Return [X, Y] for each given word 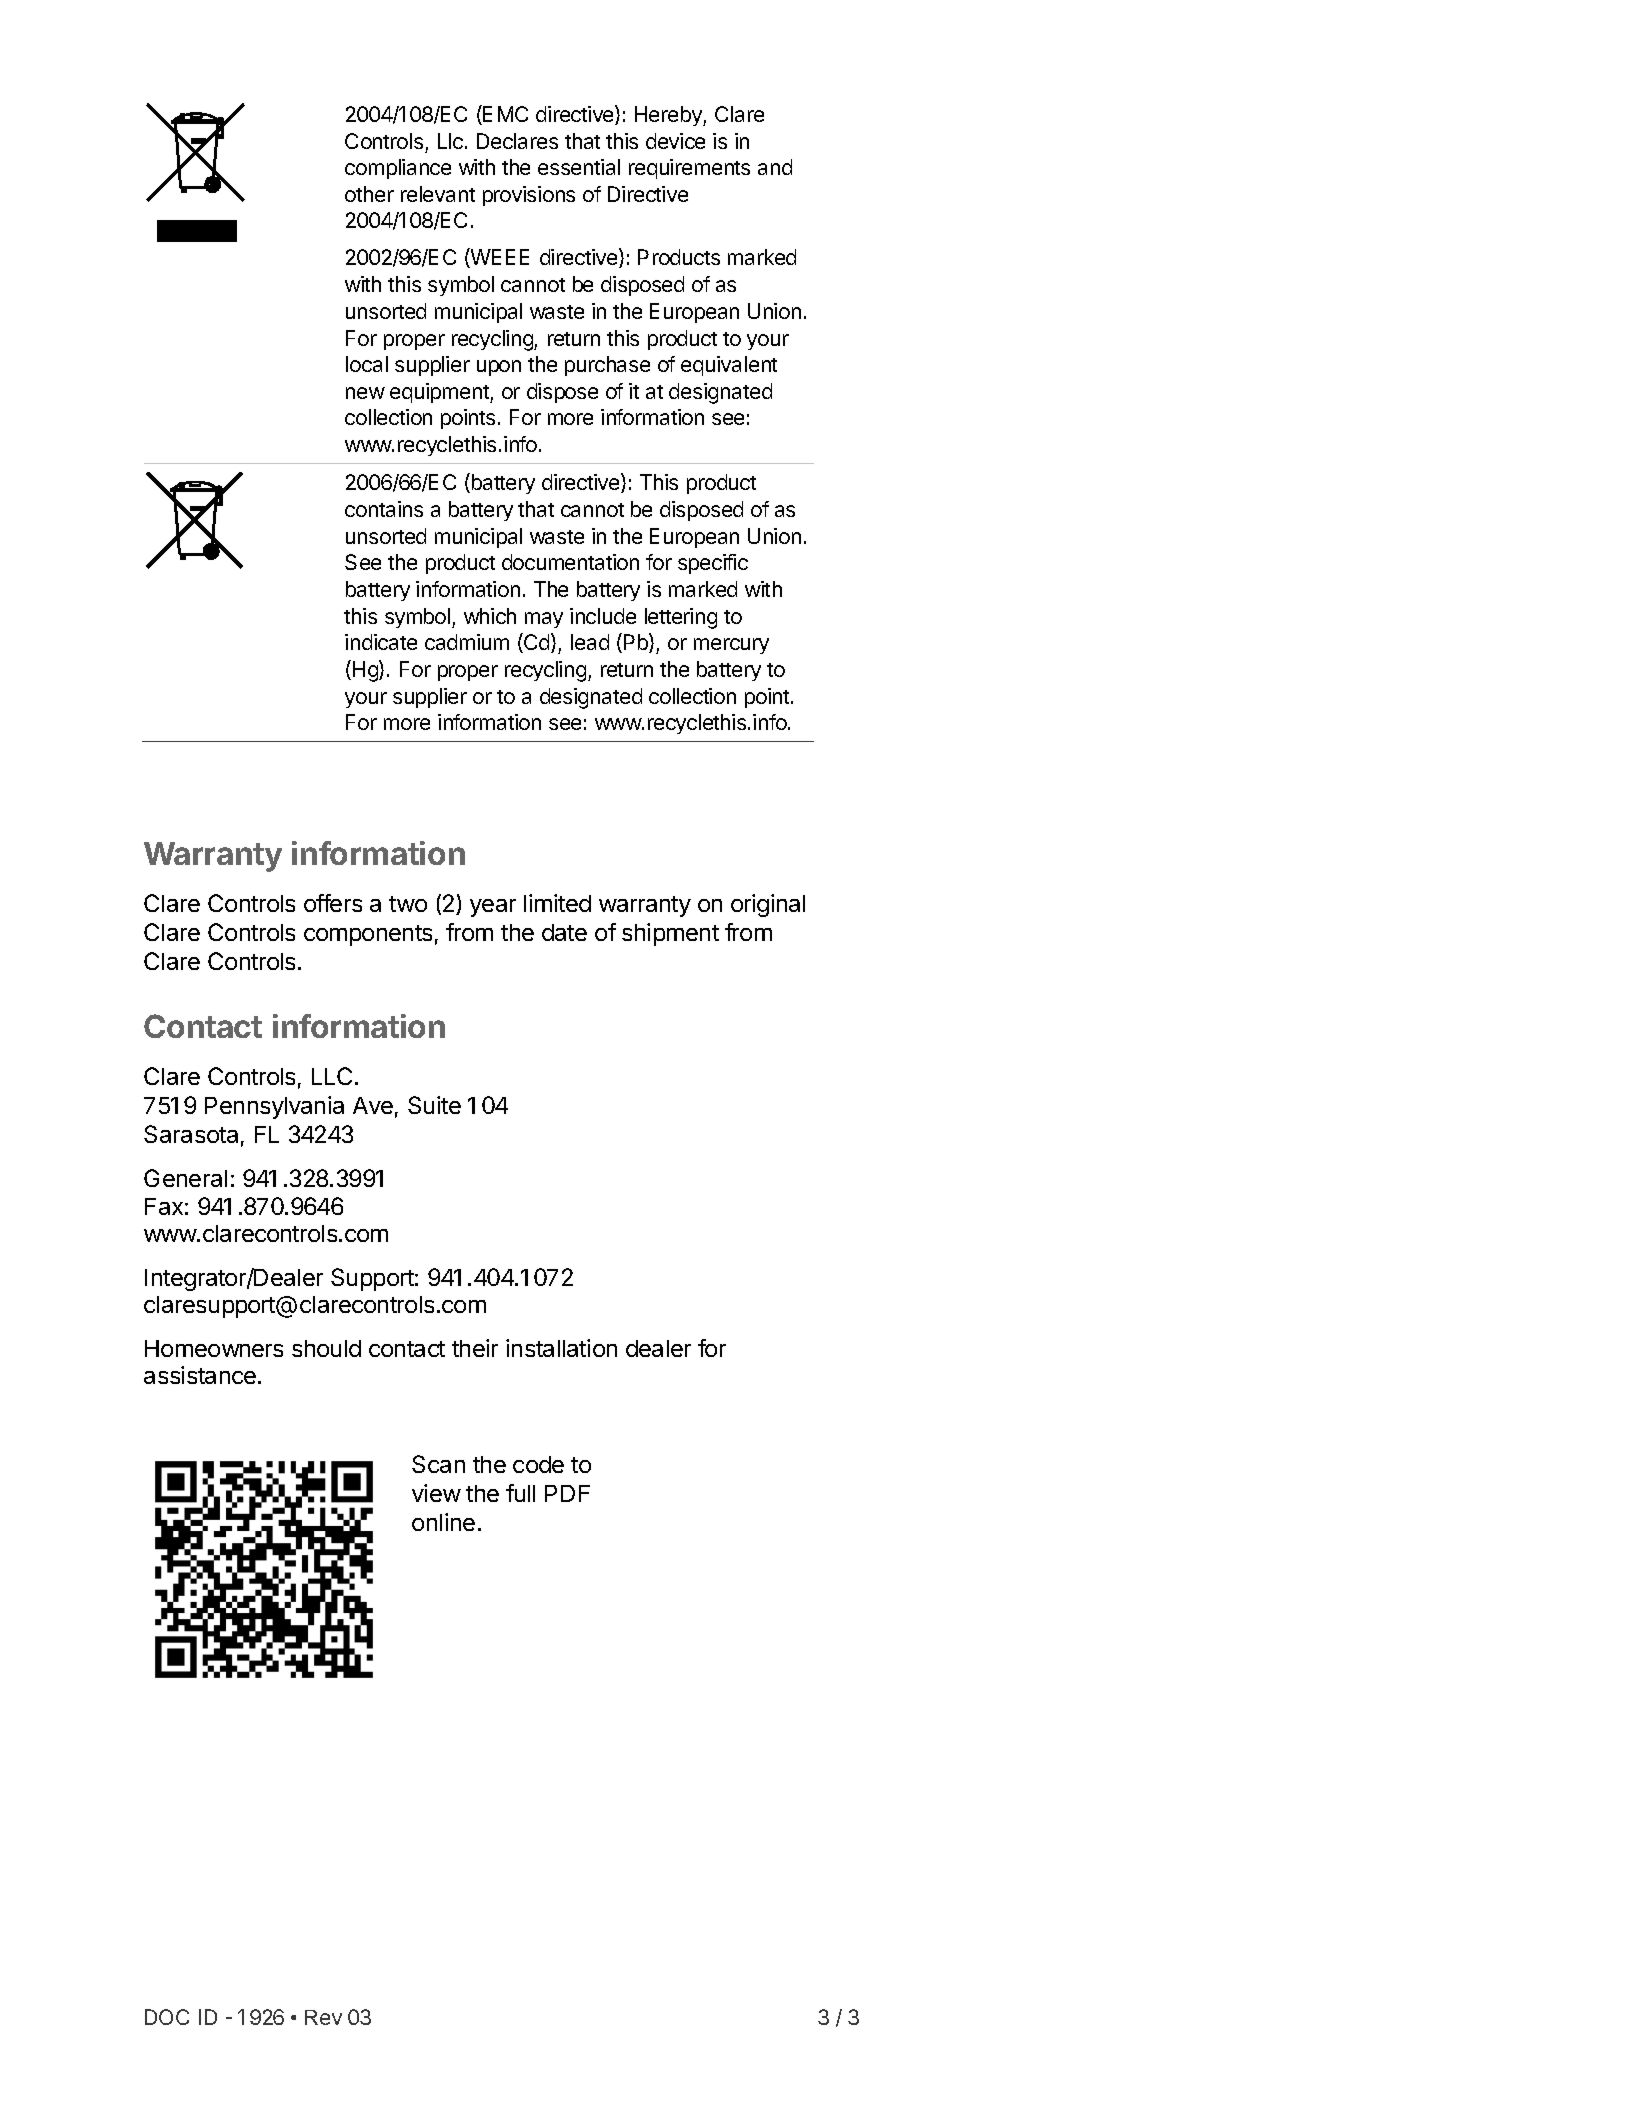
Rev [323, 2017]
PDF [567, 1493]
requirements [689, 169]
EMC [504, 115]
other [369, 194]
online [443, 1522]
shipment [670, 934]
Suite [434, 1105]
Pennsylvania [274, 1107]
